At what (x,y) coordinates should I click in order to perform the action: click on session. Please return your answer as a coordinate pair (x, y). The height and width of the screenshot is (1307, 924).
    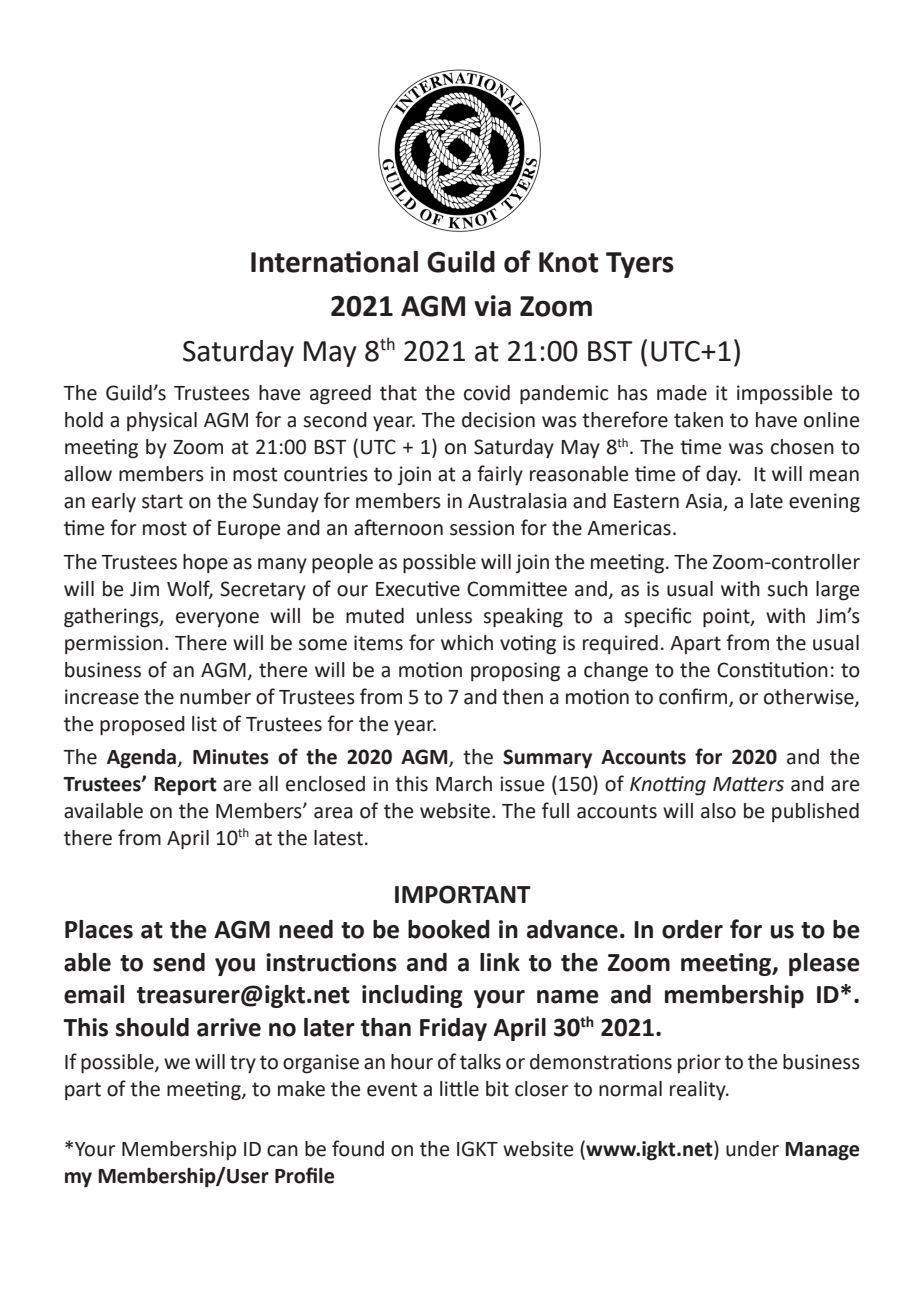
    Looking at the image, I should click on (482, 528).
